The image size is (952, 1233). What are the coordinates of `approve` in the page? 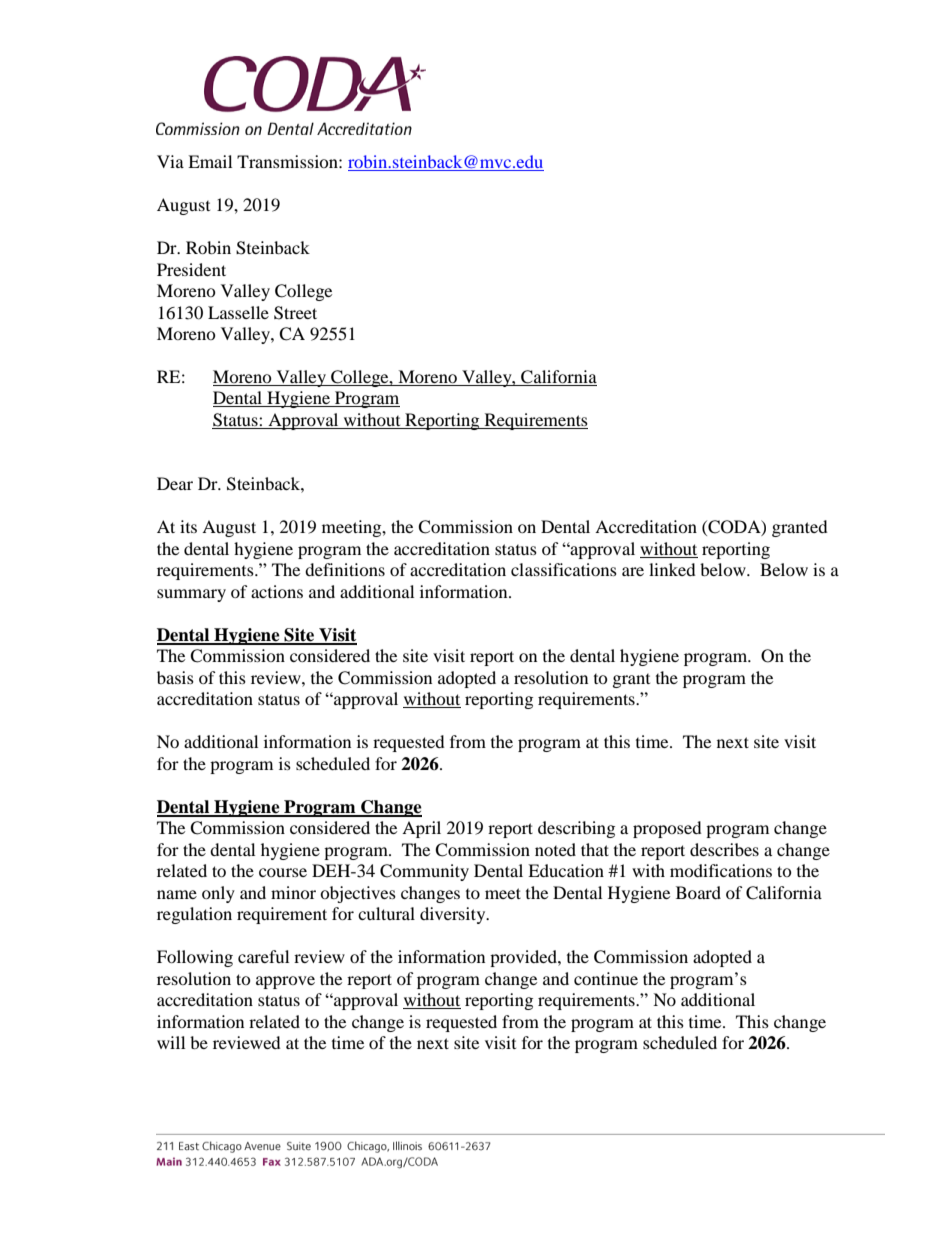 It's located at (285, 982).
